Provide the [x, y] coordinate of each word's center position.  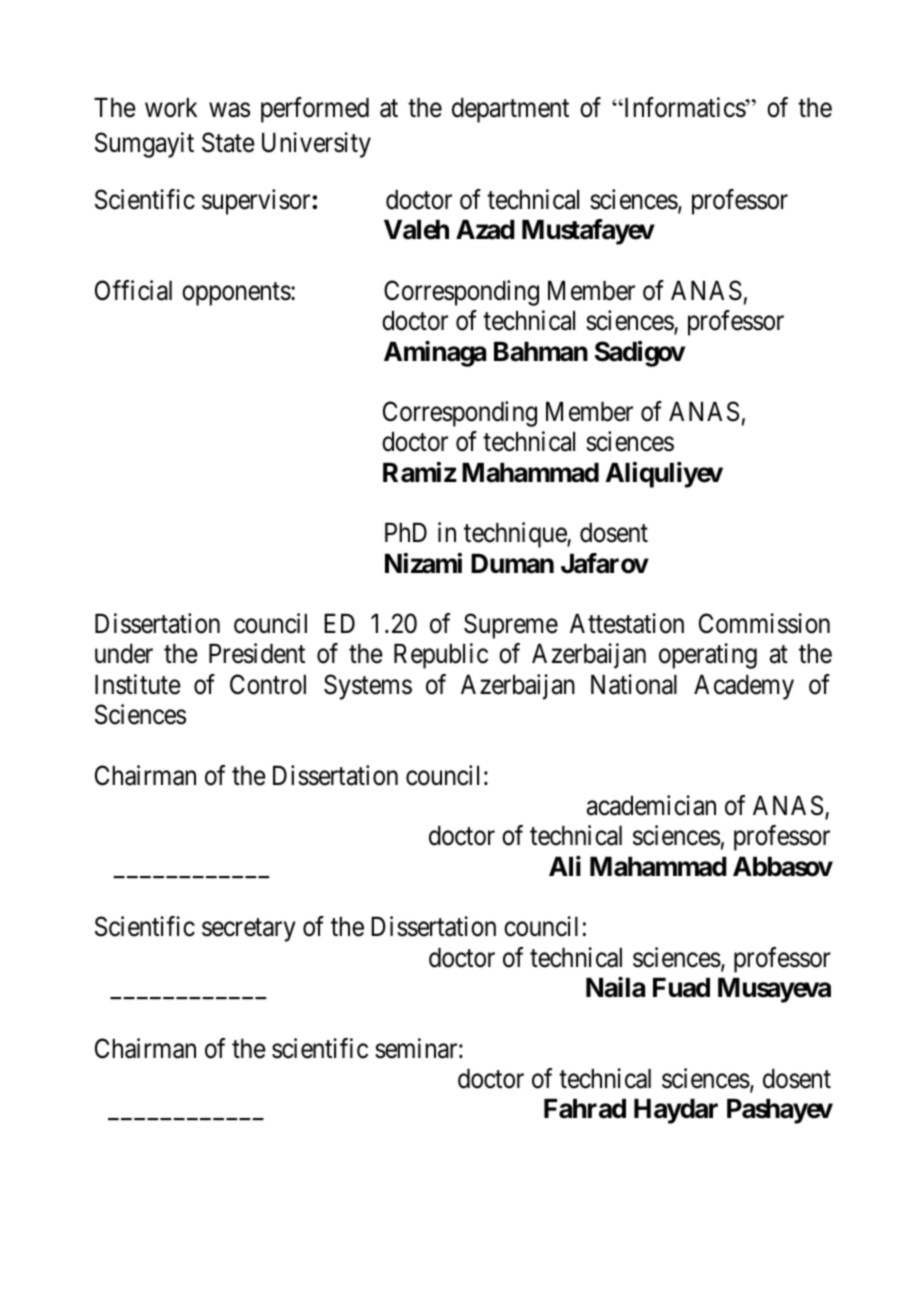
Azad [485, 230]
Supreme [511, 626]
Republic [441, 656]
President [257, 654]
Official [133, 290]
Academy [744, 687]
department [510, 110]
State [228, 142]
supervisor [257, 202]
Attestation [627, 623]
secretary [249, 930]
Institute [138, 684]
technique [516, 535]
